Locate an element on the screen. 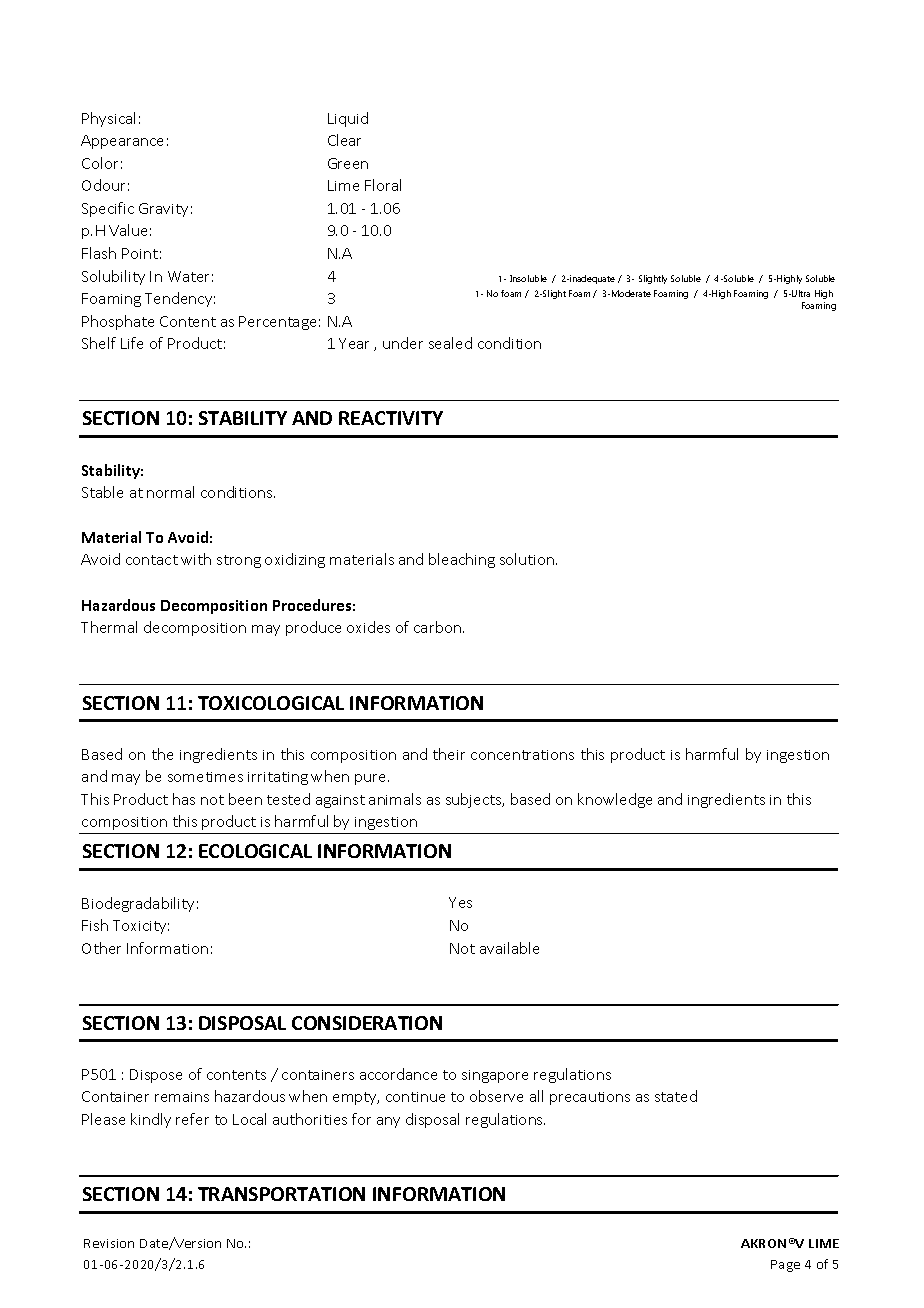  Floral is located at coordinates (383, 185).
